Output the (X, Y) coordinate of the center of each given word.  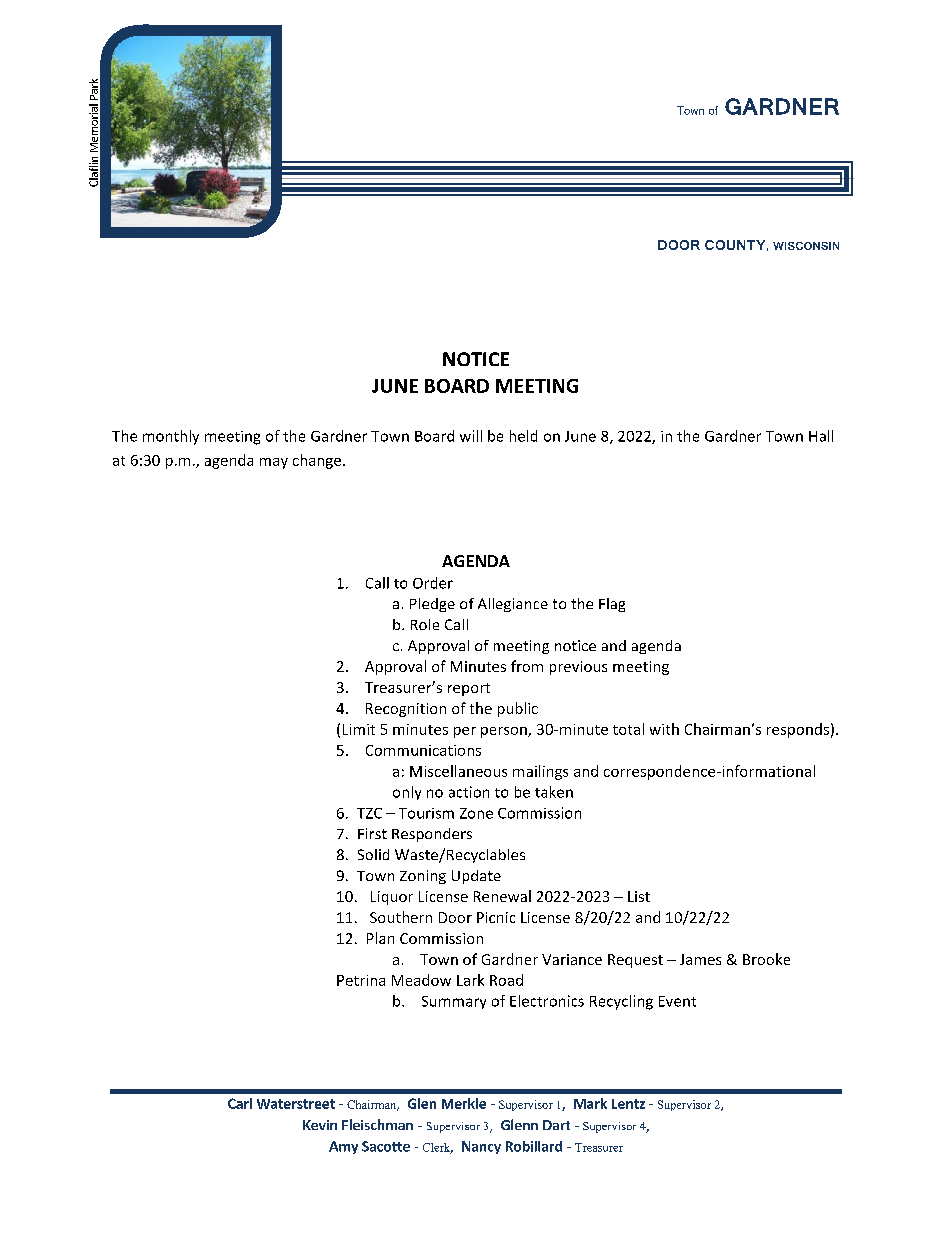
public (518, 709)
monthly (171, 437)
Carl (240, 1103)
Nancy (481, 1147)
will (471, 436)
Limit (359, 729)
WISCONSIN (806, 246)
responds (798, 730)
